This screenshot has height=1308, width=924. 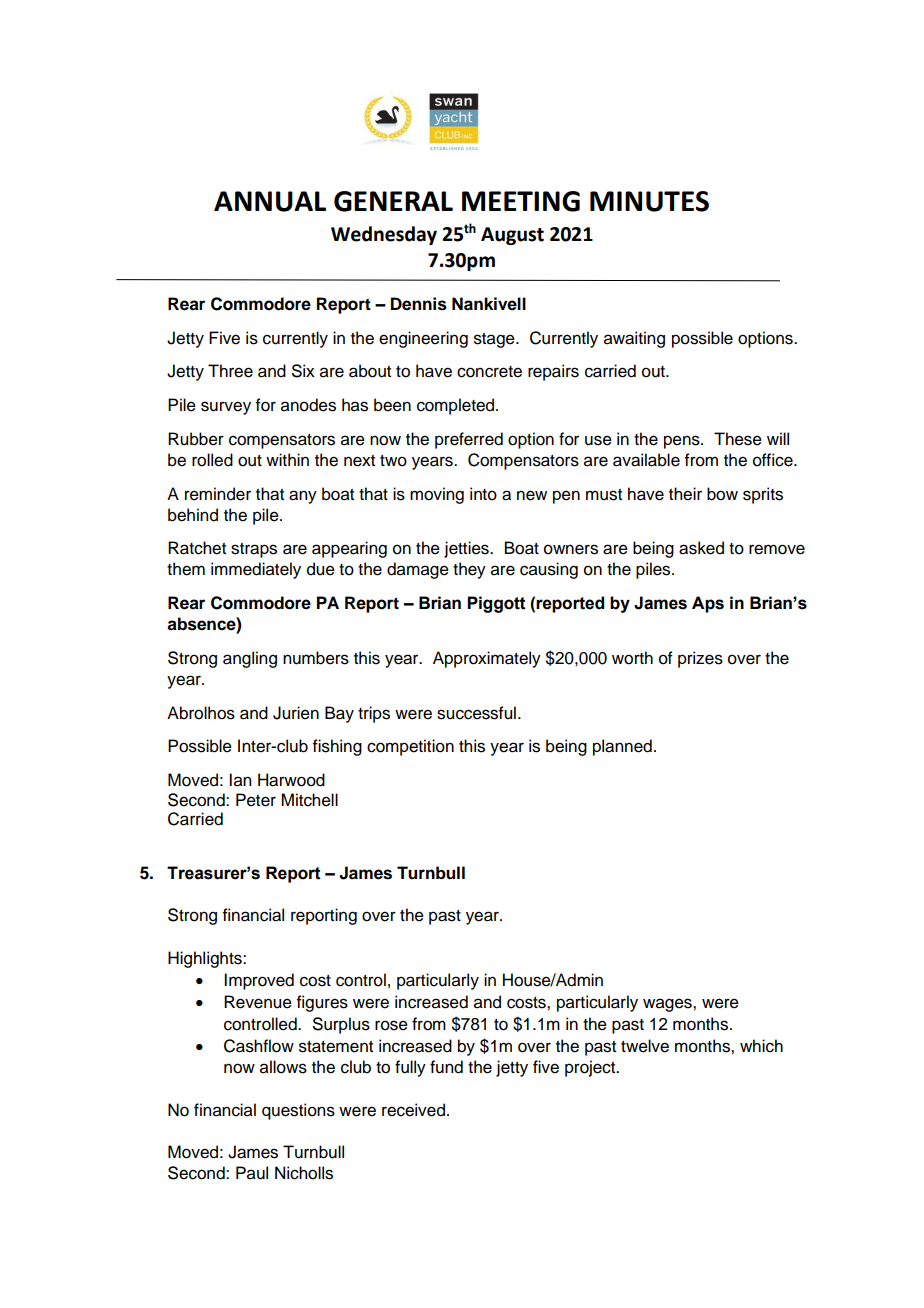 What do you see at coordinates (252, 1173) in the screenshot?
I see `Paul` at bounding box center [252, 1173].
